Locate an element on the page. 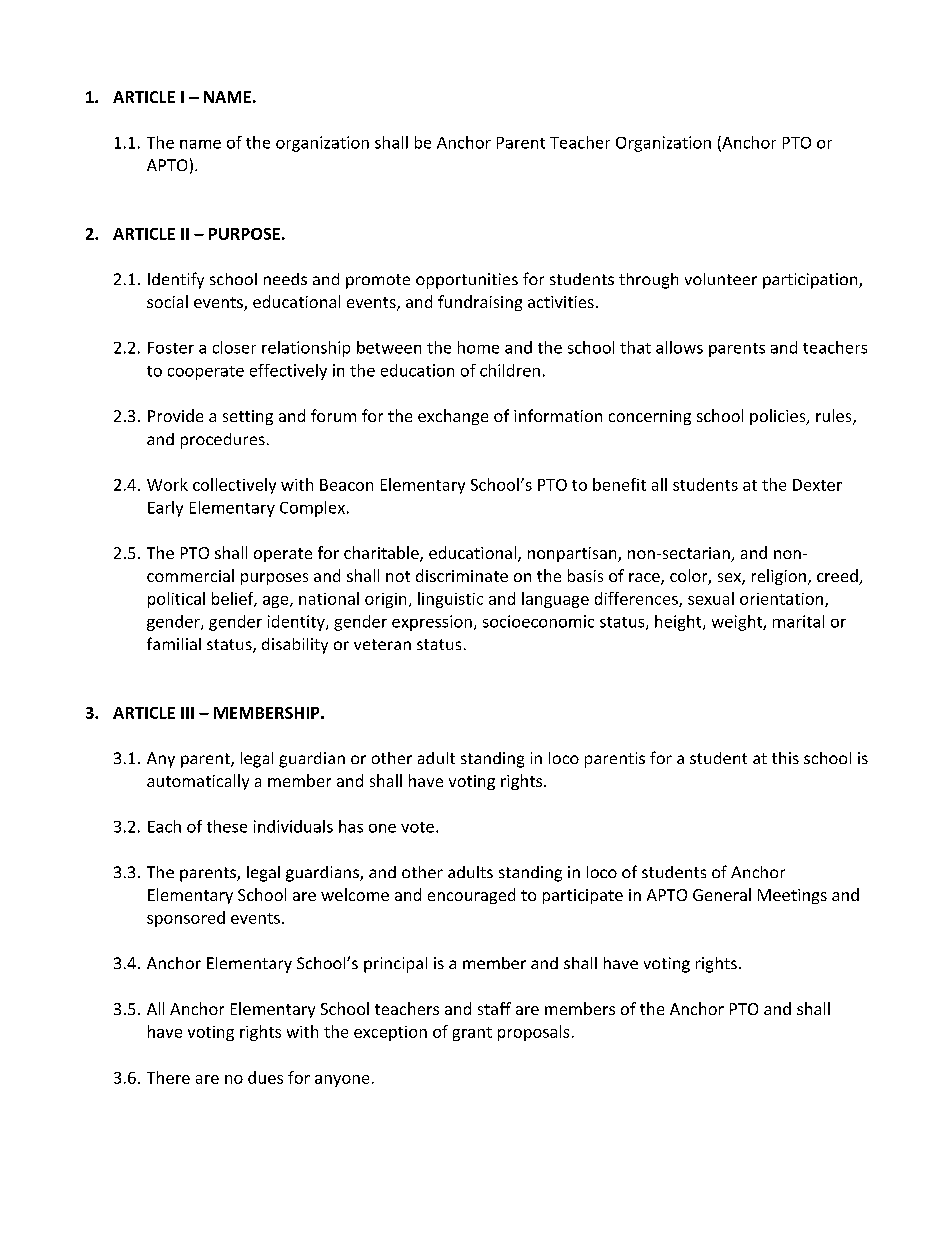  volunteer is located at coordinates (721, 279).
